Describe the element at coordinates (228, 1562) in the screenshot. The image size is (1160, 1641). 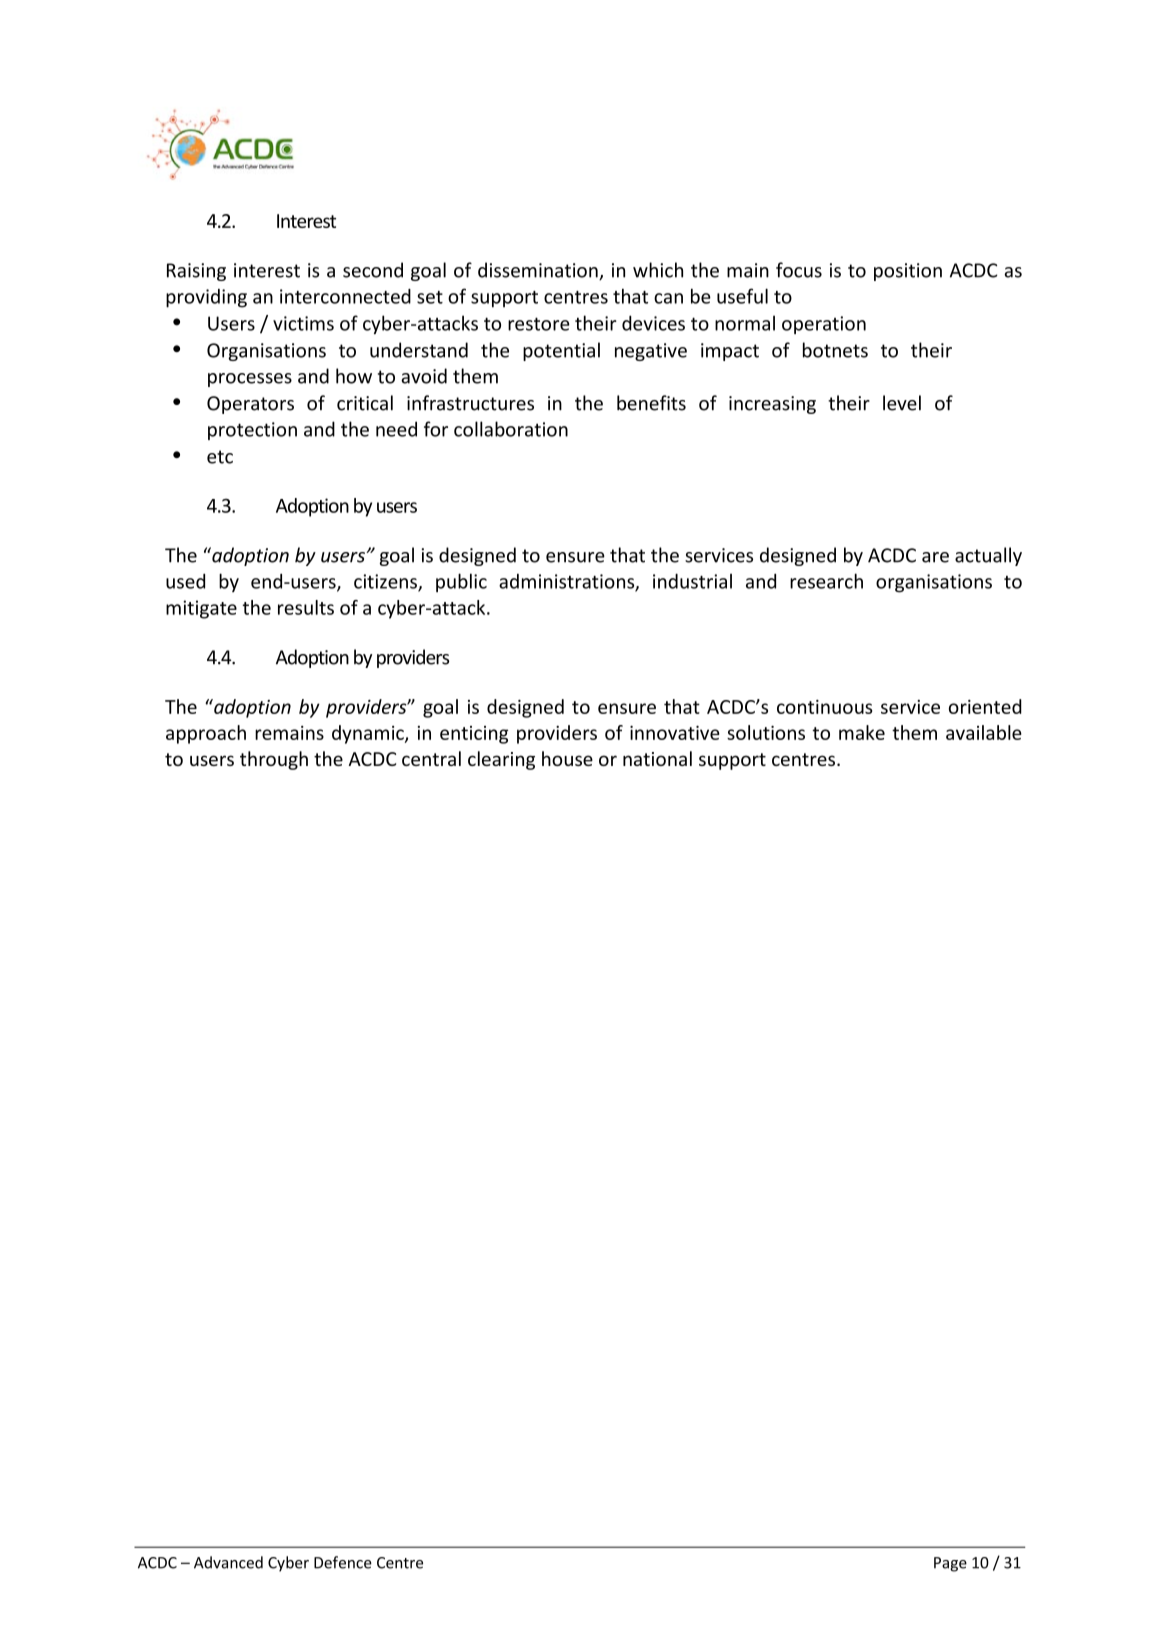
I see `Advanced` at that location.
